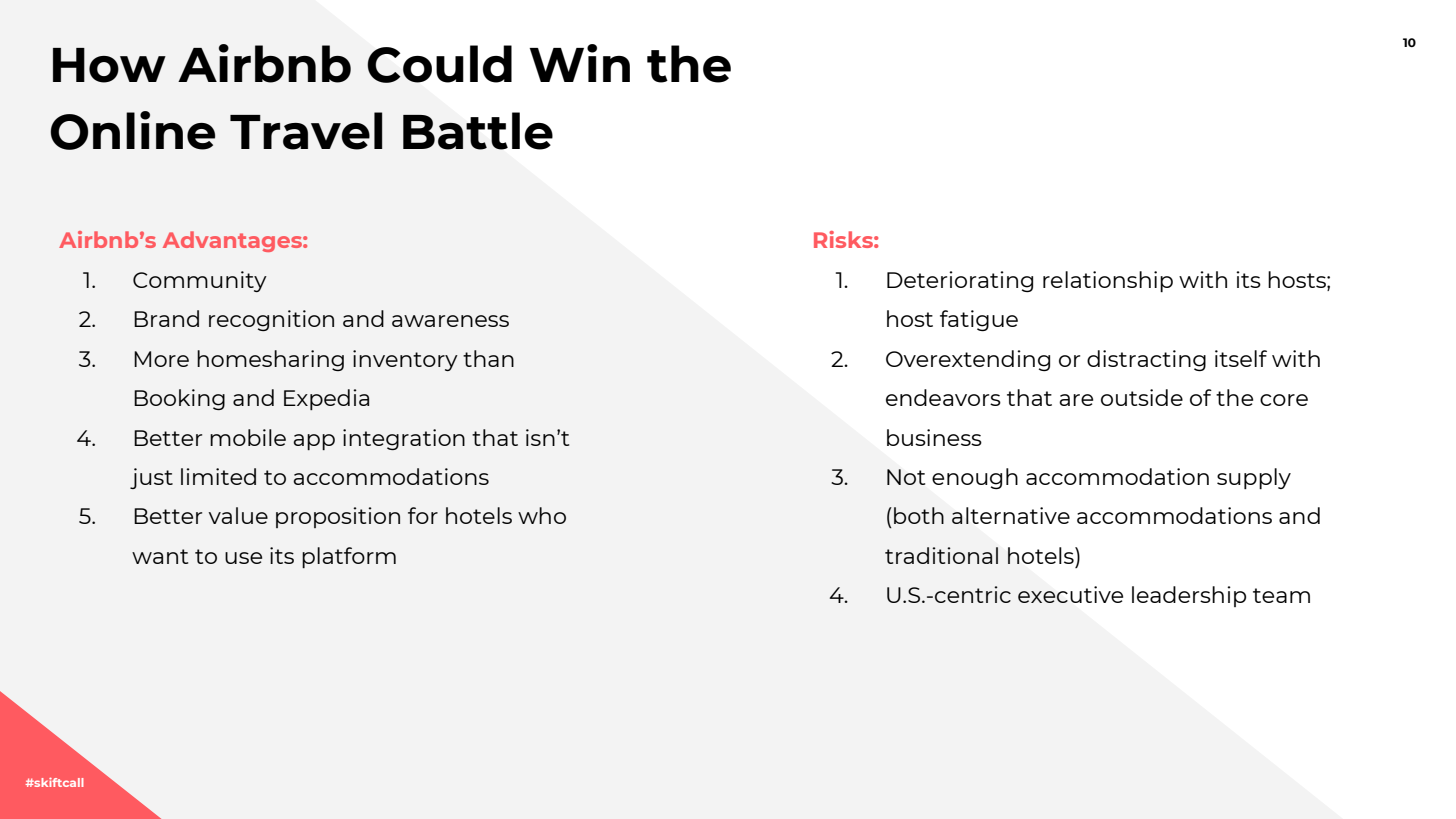 This screenshot has width=1456, height=819. What do you see at coordinates (941, 555) in the screenshot?
I see `traditional` at bounding box center [941, 555].
